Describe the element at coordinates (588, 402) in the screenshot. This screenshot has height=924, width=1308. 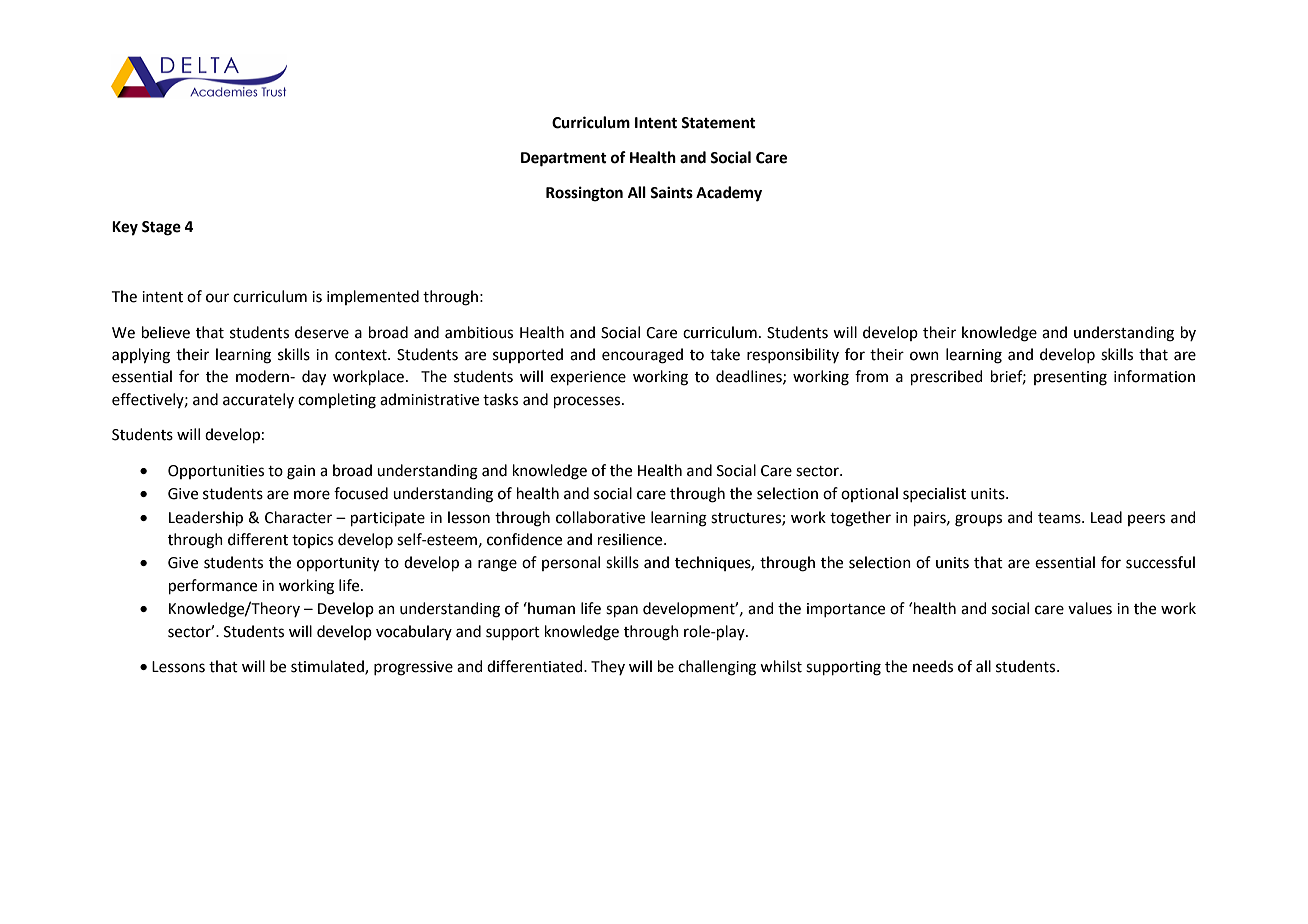
I see `processes` at that location.
